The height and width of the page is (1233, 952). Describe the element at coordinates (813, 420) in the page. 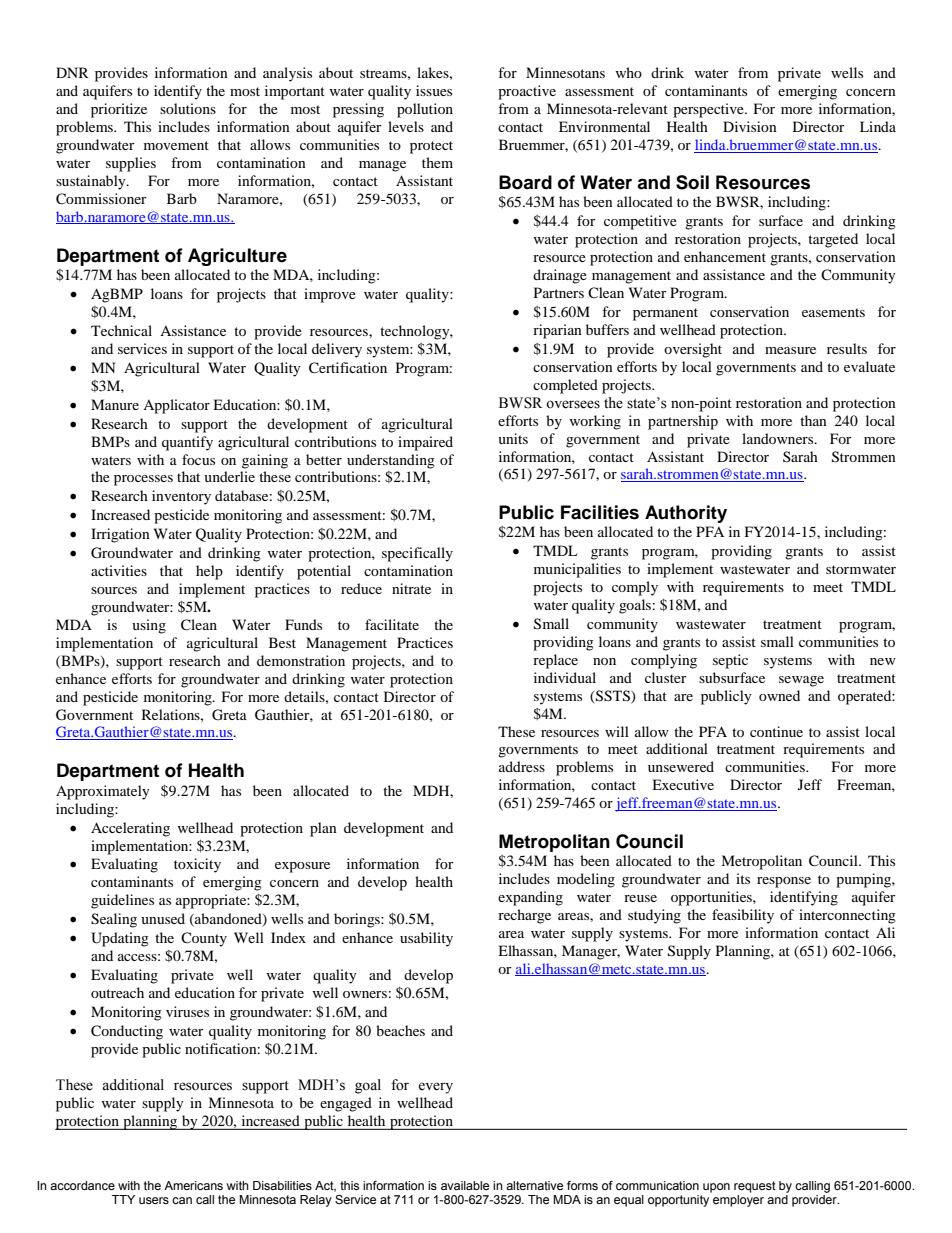

I see `than` at that location.
